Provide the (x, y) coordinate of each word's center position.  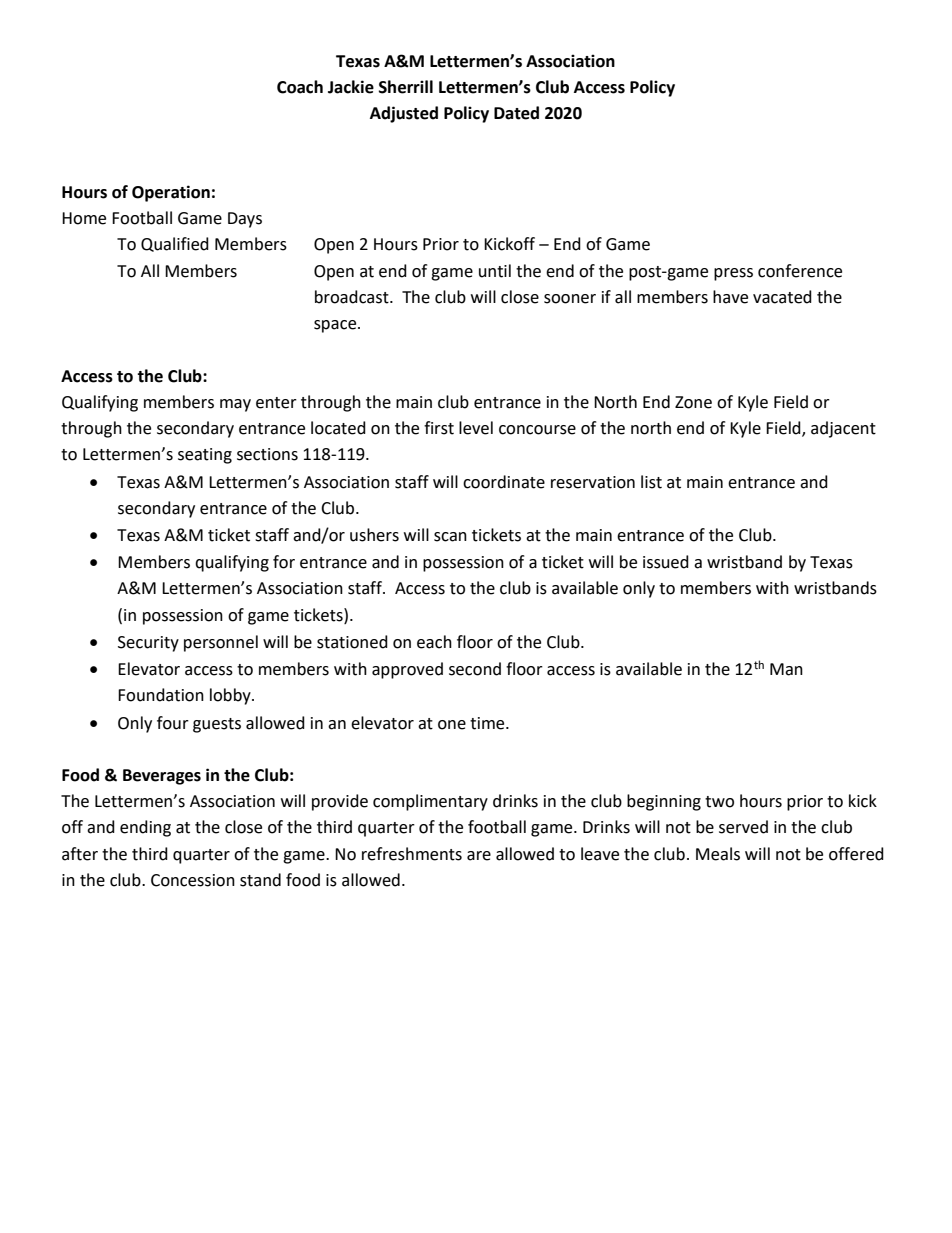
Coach (300, 87)
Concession (193, 880)
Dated (516, 113)
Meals (718, 854)
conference (800, 271)
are (479, 856)
